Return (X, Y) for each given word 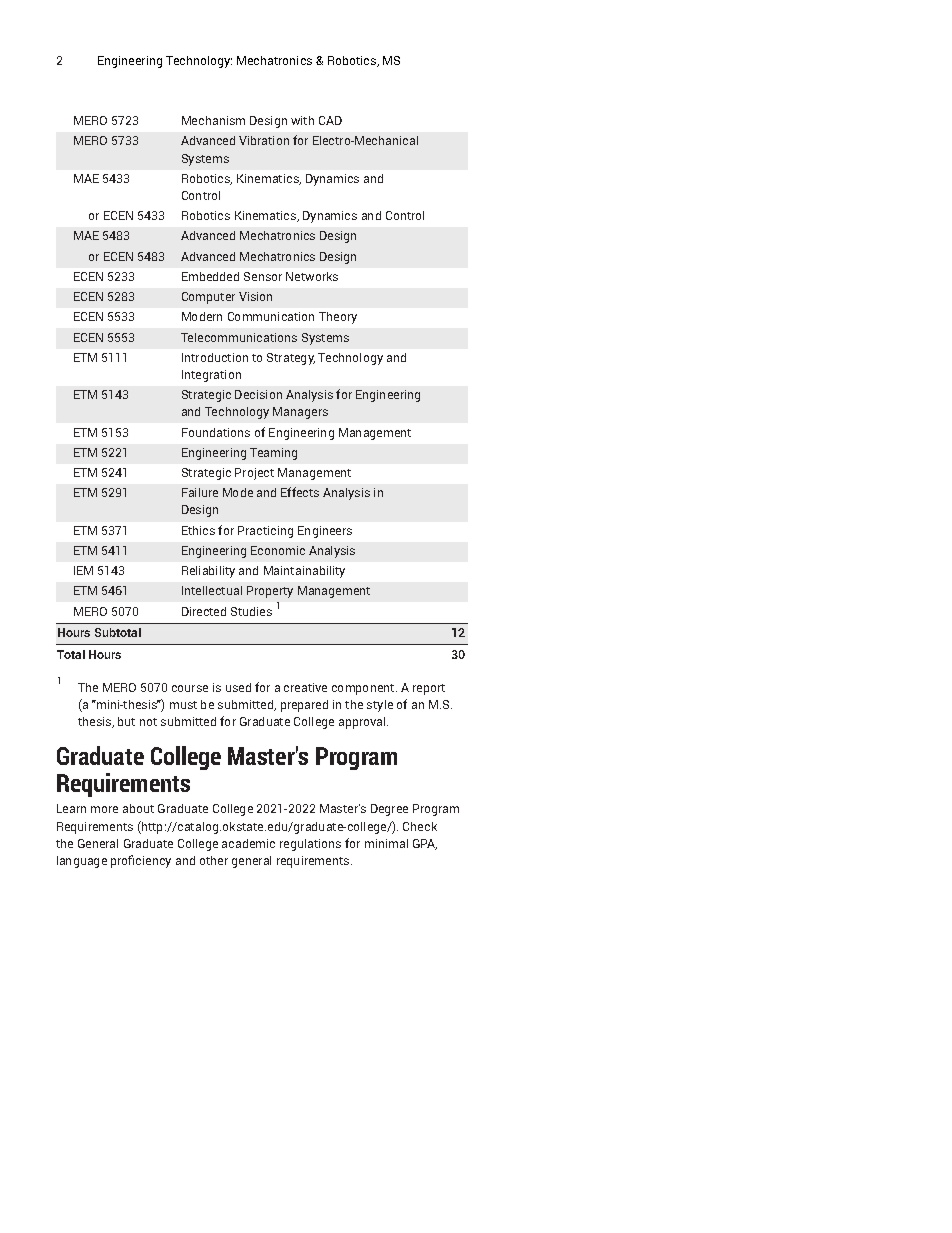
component (364, 689)
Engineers (325, 532)
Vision (255, 296)
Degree (389, 810)
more (104, 809)
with (302, 120)
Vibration (264, 140)
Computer (208, 298)
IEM (83, 570)
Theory (338, 318)
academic (248, 843)
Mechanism (213, 120)
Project (254, 474)
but (126, 721)
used (238, 687)
